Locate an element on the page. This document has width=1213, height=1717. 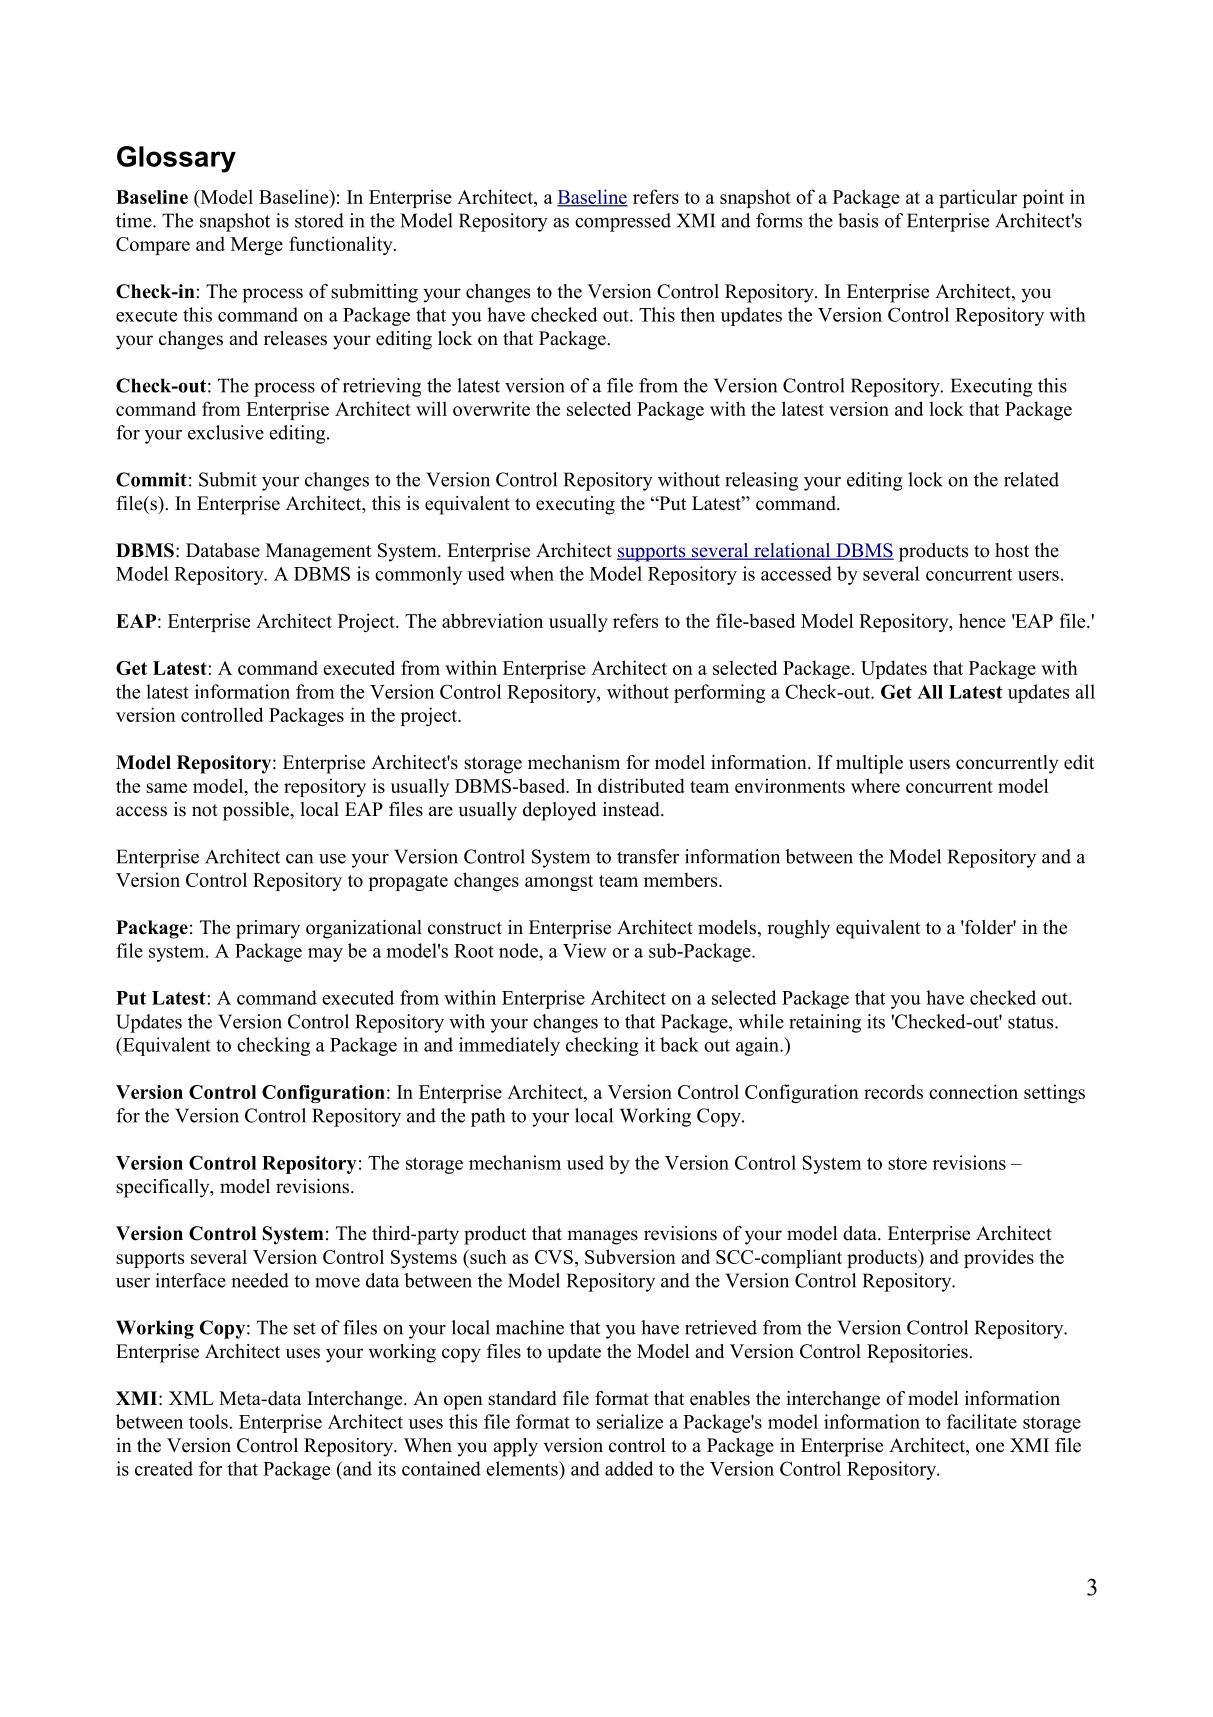
same is located at coordinates (166, 788).
